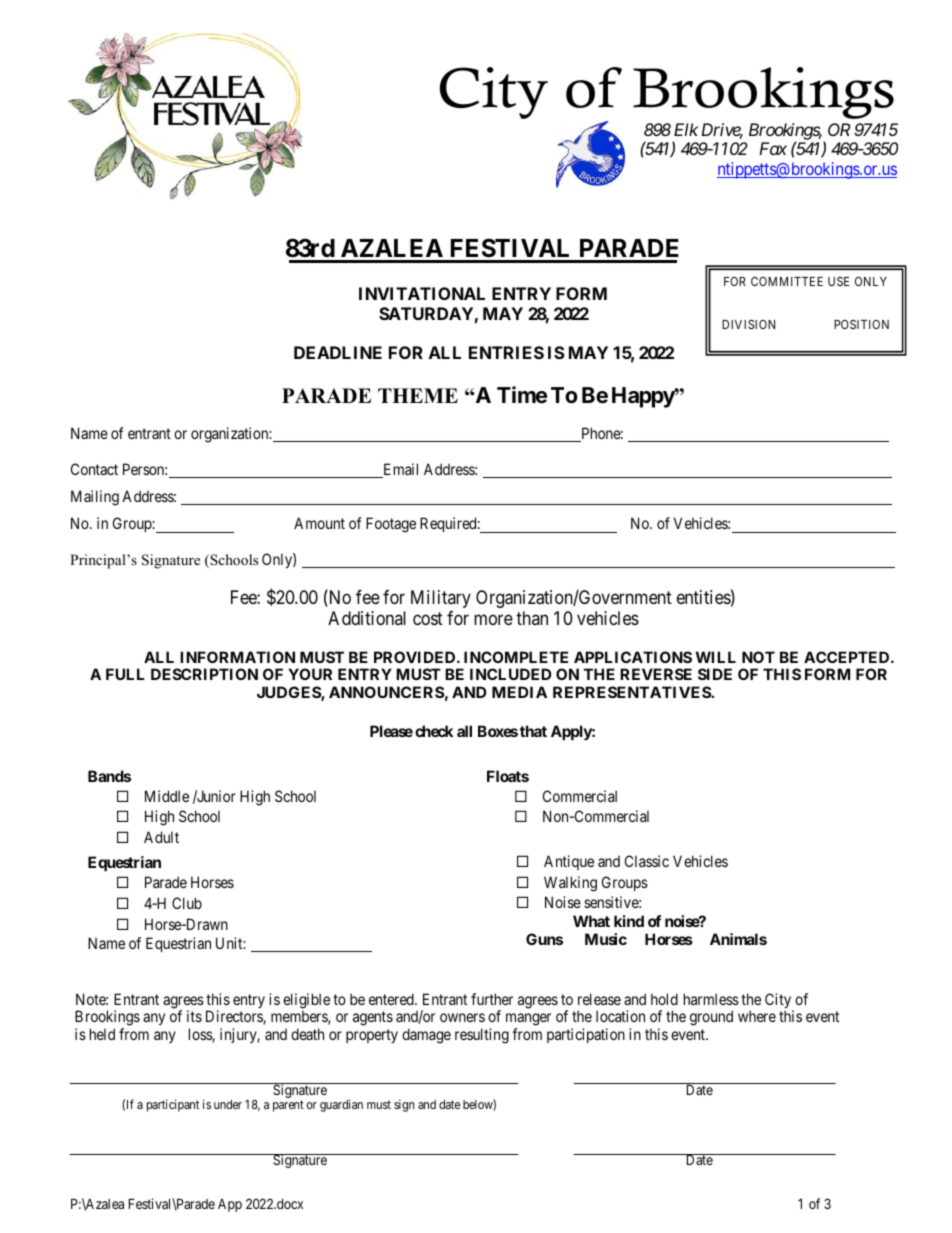 Image resolution: width=952 pixels, height=1233 pixels. I want to click on Classic, so click(647, 861).
